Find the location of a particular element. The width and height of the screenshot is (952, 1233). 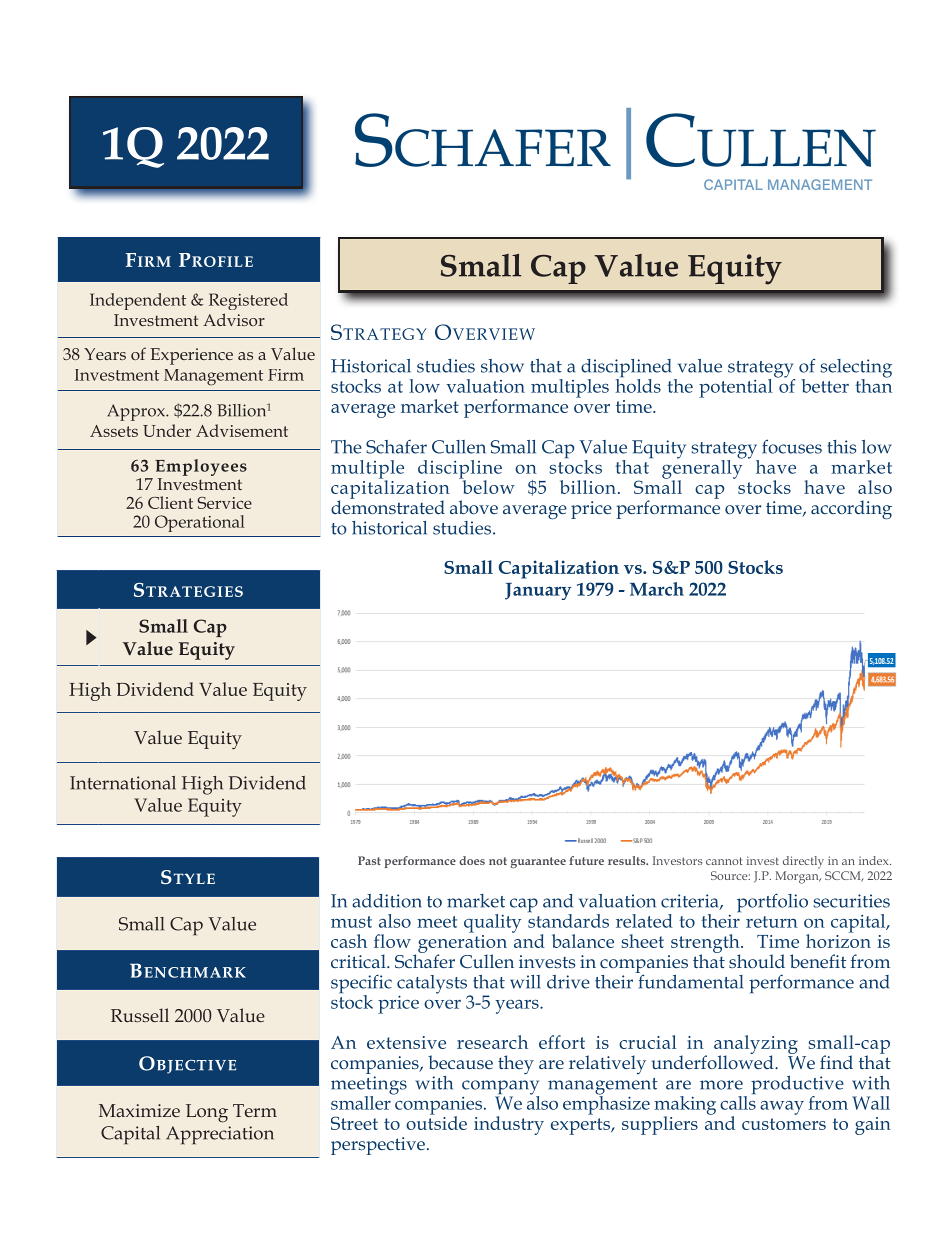

above is located at coordinates (474, 507).
